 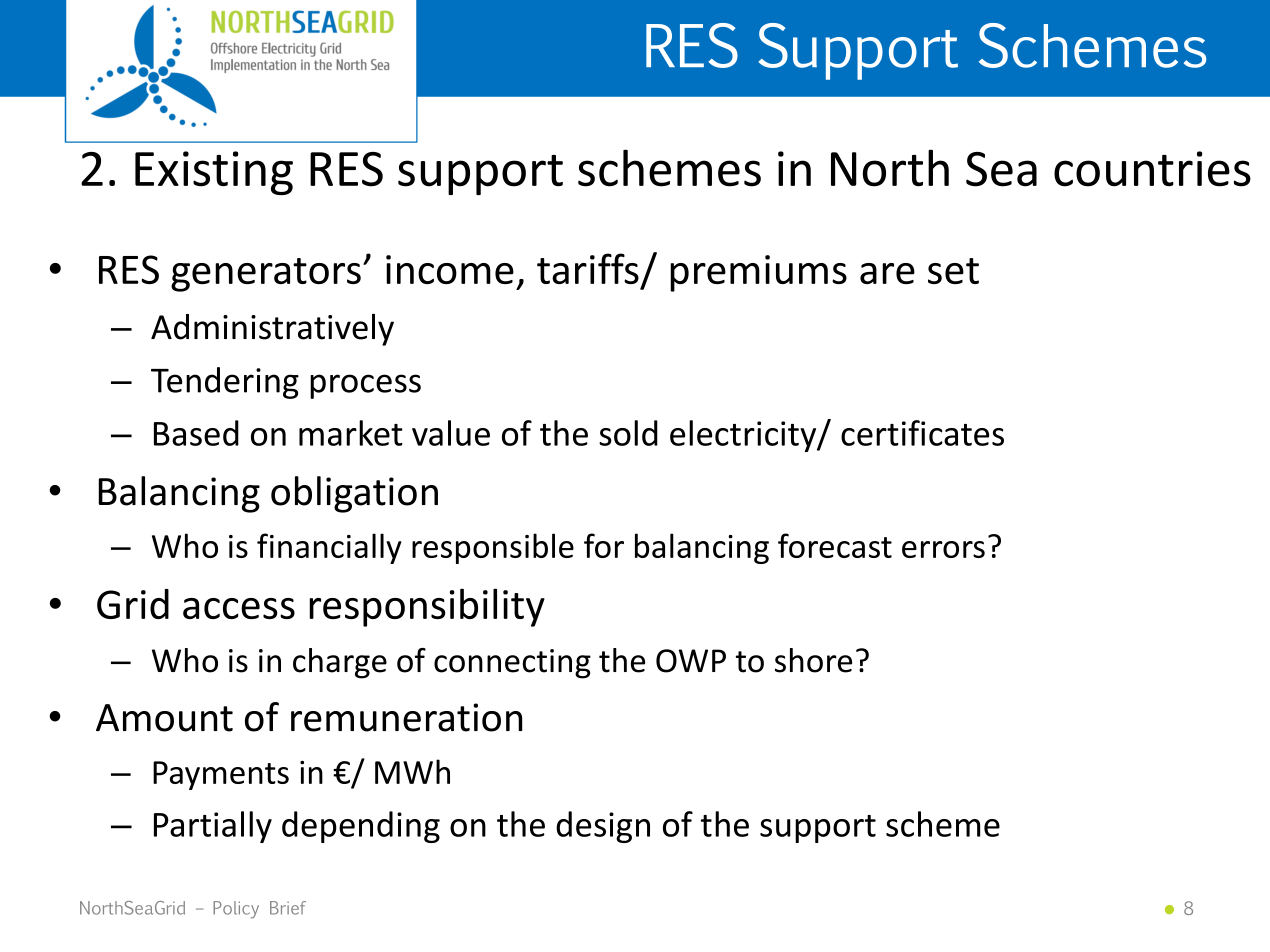 I want to click on premiums, so click(x=758, y=273).
